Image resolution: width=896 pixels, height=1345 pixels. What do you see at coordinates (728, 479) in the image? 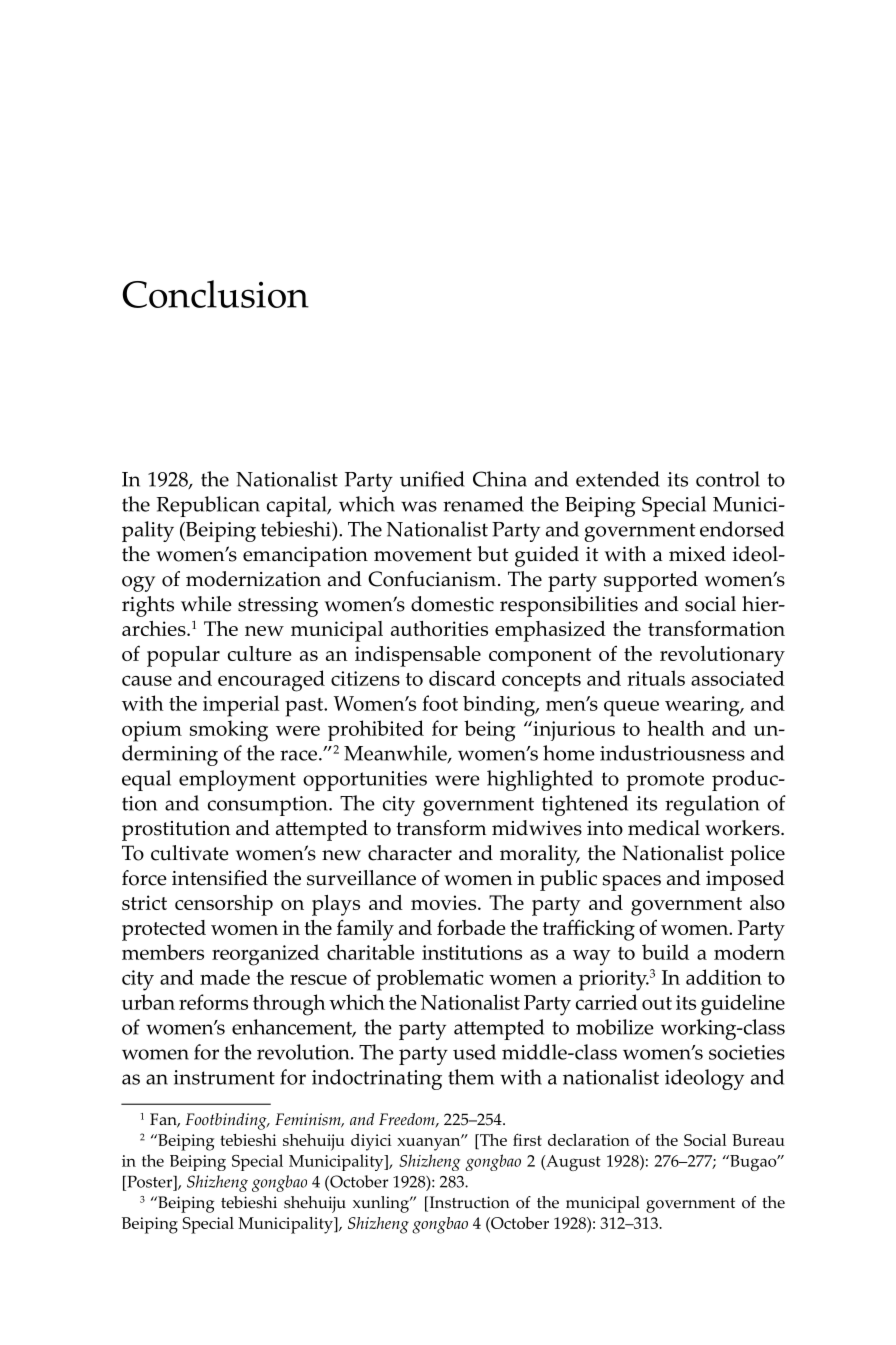
I see `control` at bounding box center [728, 479].
